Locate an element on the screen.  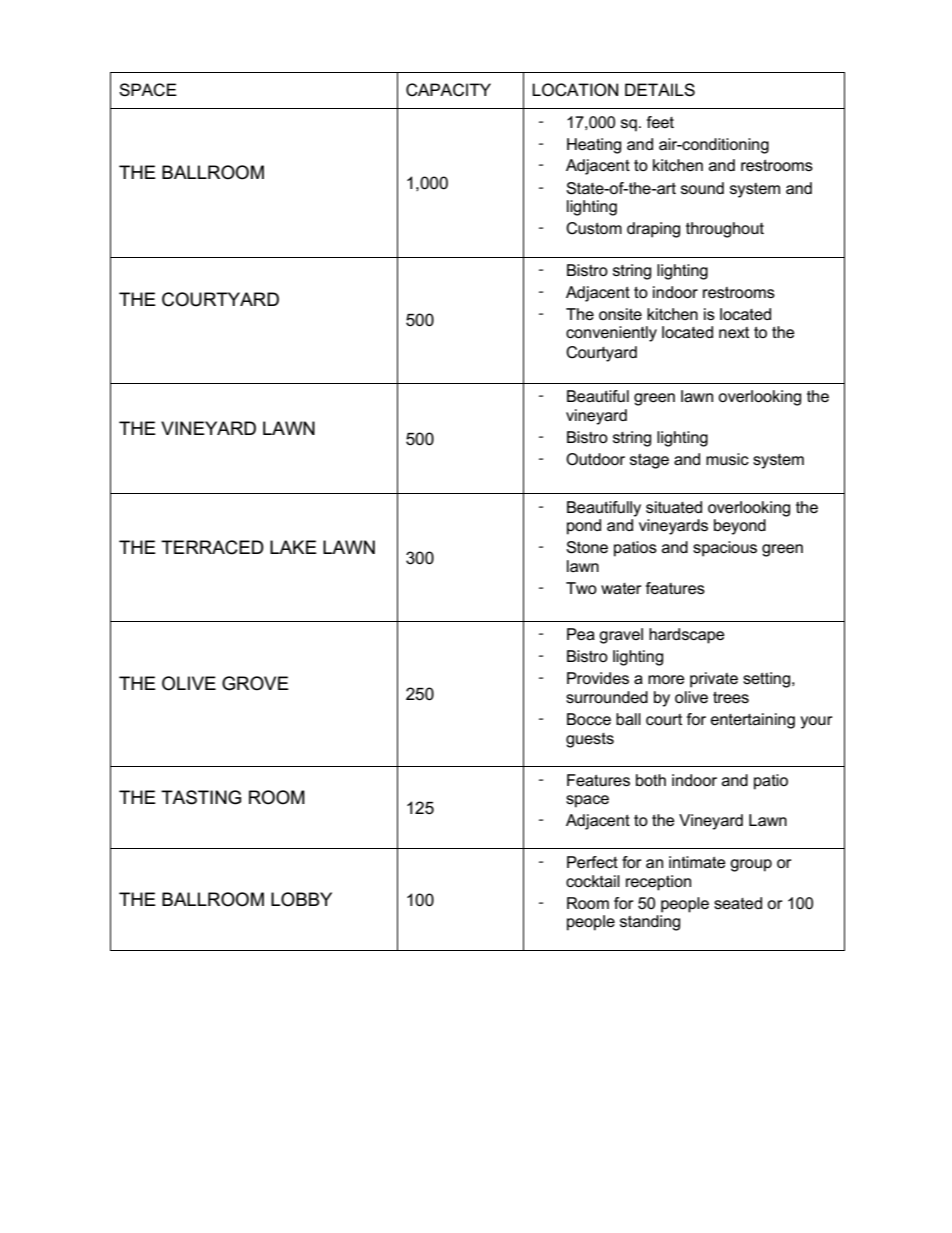
hardscape is located at coordinates (687, 636).
